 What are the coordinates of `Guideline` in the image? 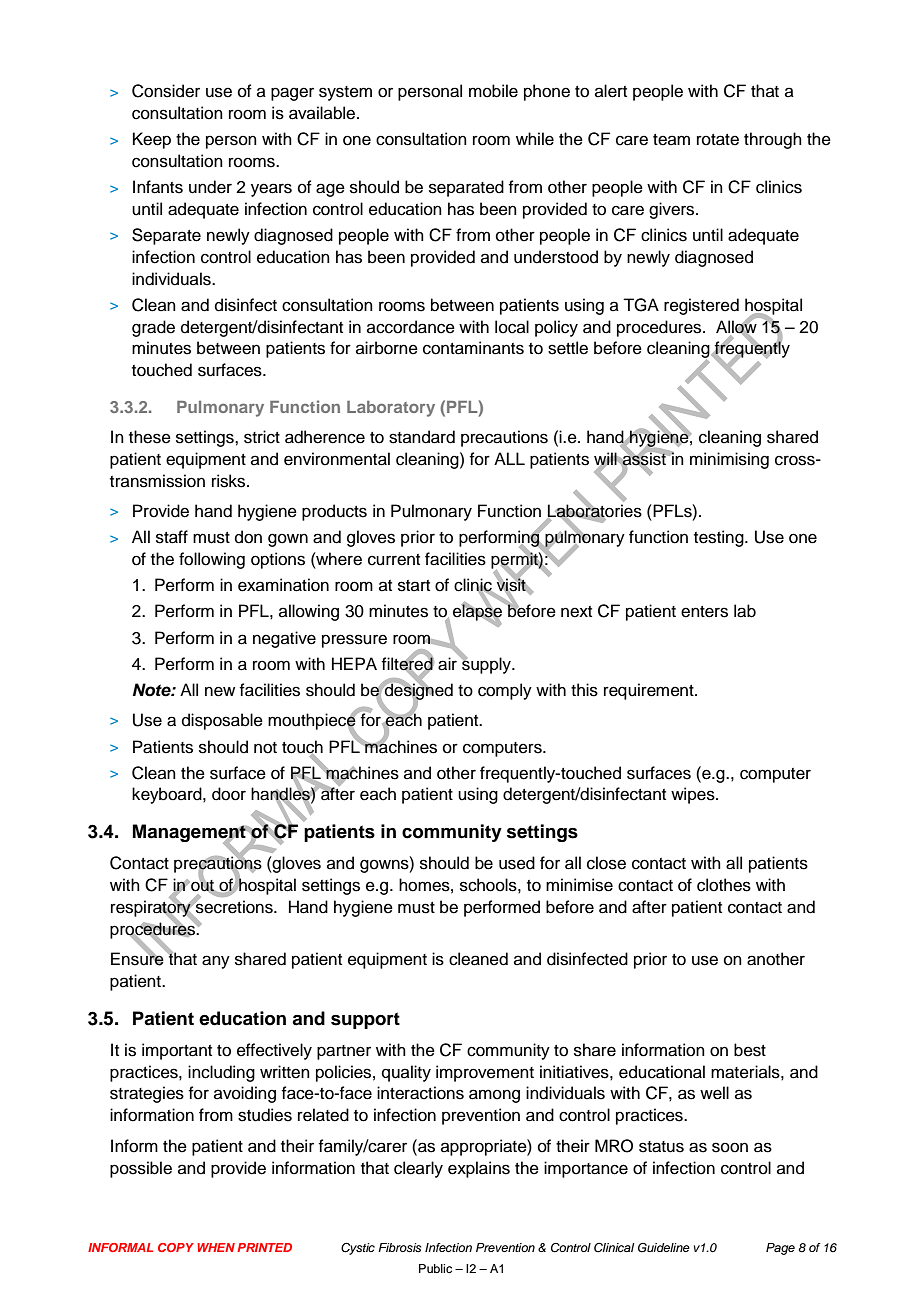 It's located at (664, 1248).
